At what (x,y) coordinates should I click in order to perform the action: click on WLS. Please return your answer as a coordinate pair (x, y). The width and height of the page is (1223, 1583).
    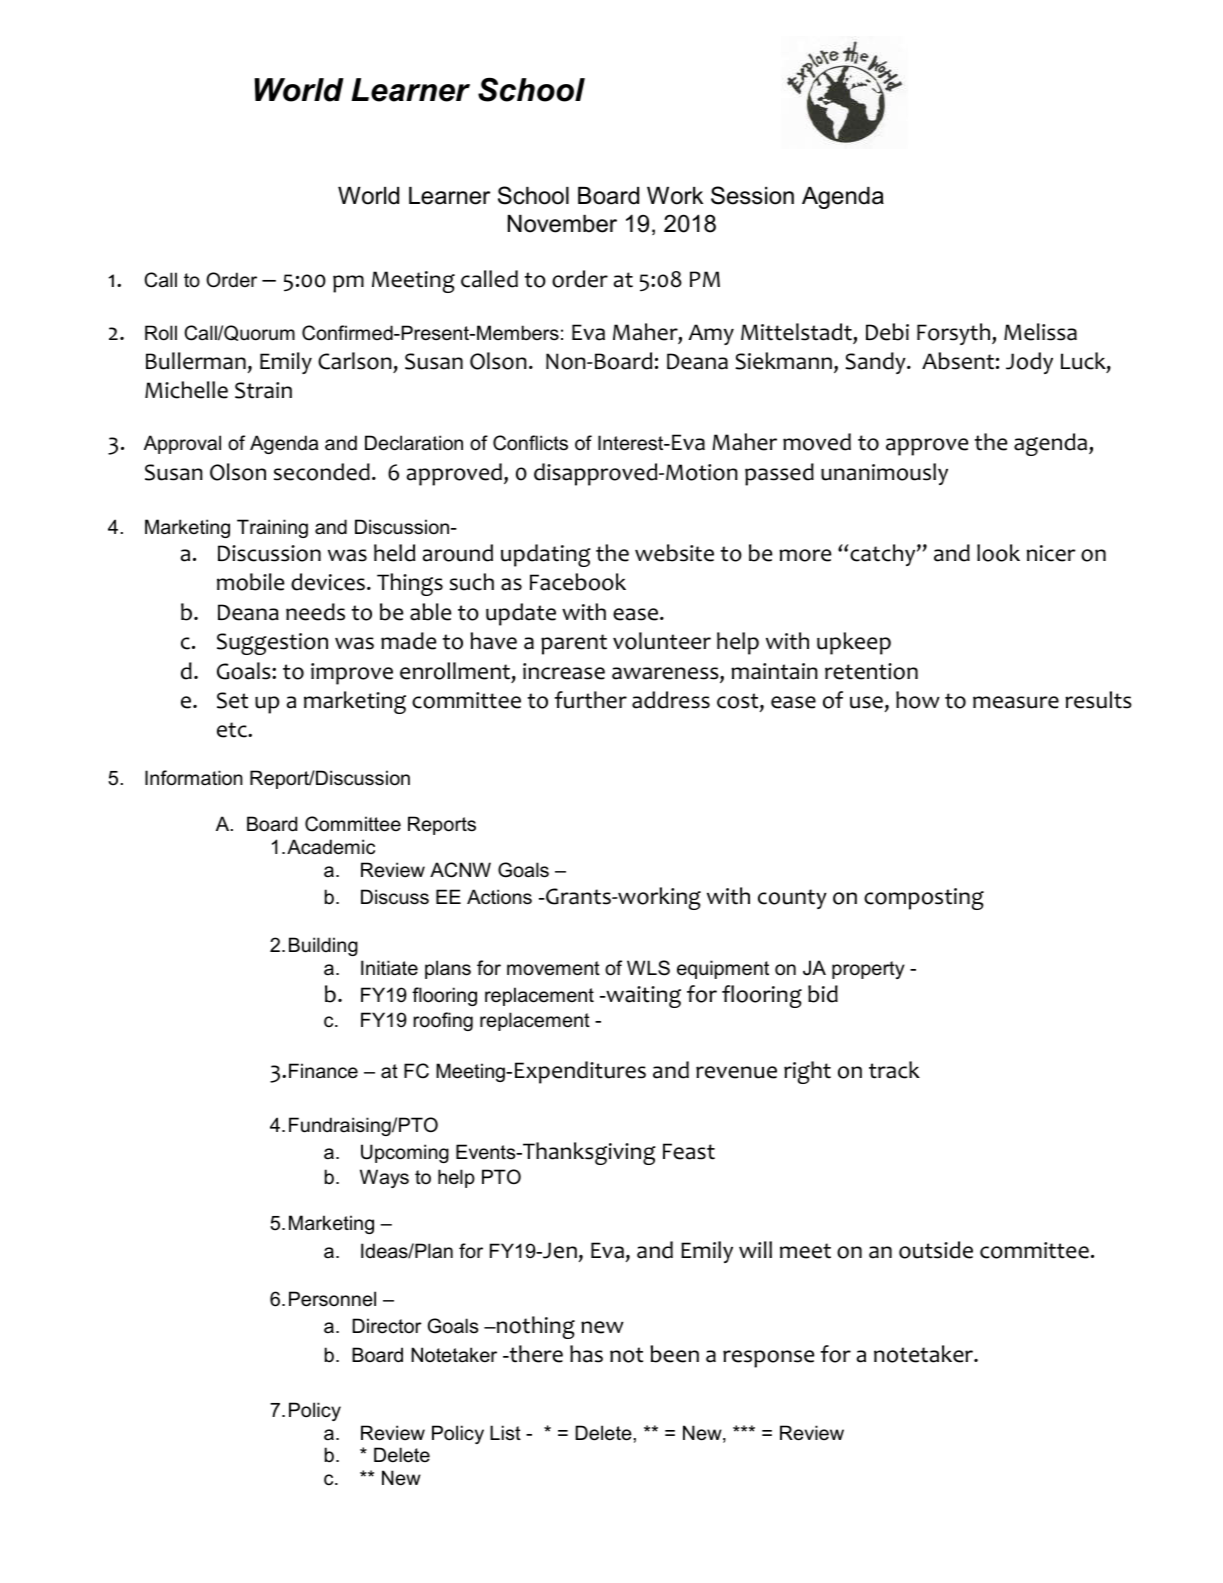
    Looking at the image, I should click on (648, 968).
